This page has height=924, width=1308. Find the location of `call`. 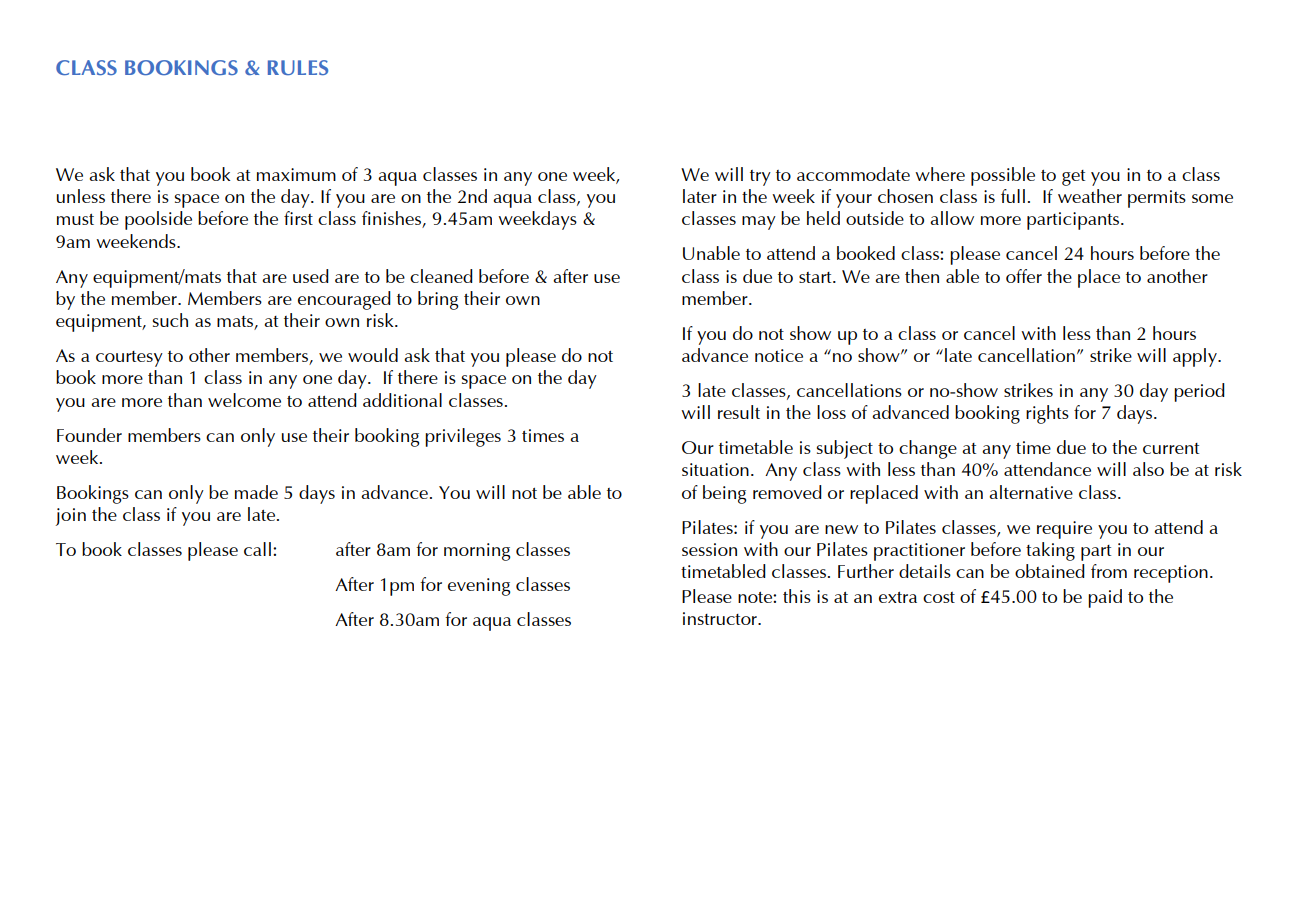

call is located at coordinates (257, 549).
